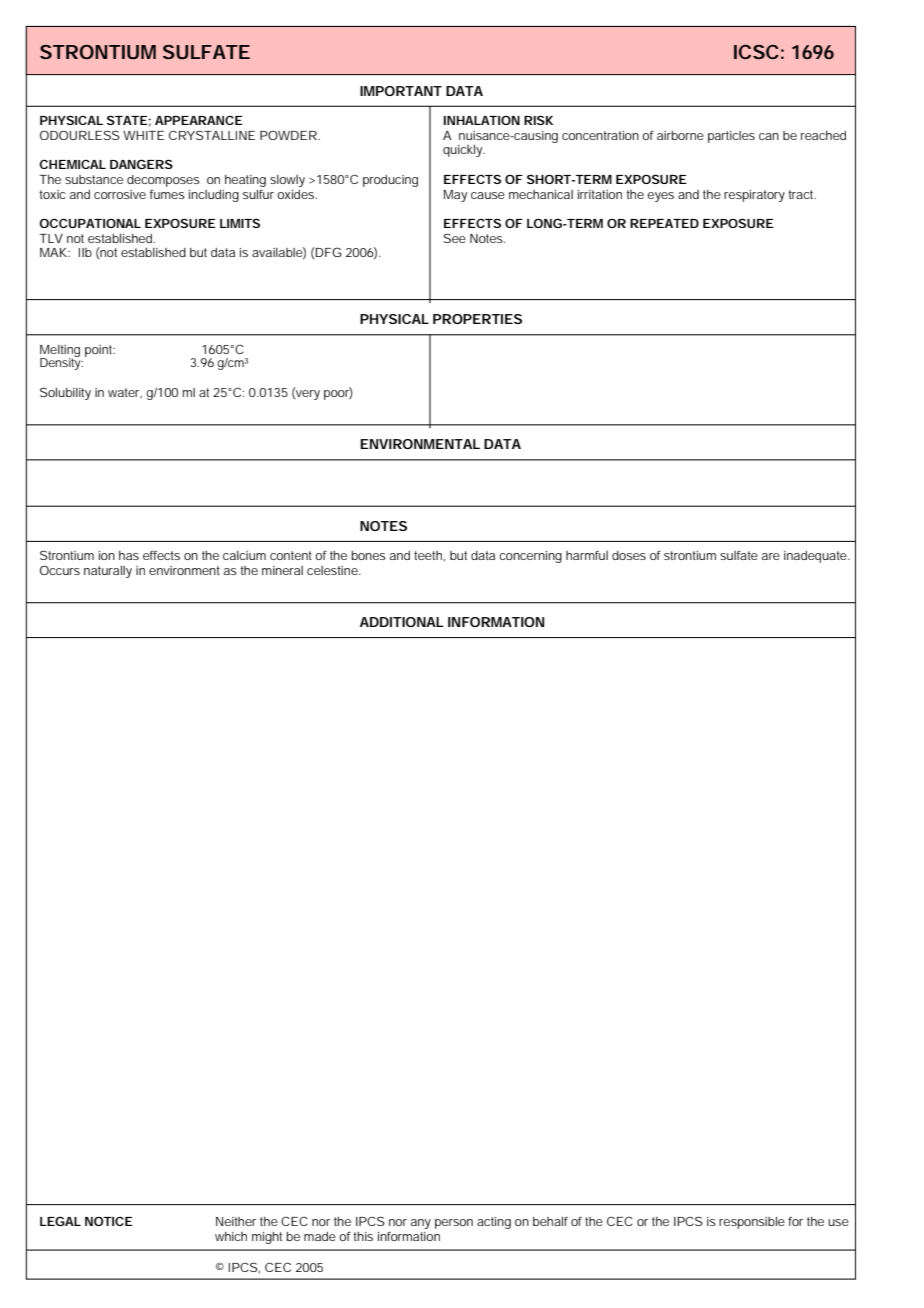 The width and height of the page is (924, 1308). What do you see at coordinates (60, 1221) in the page?
I see `LEGAL` at bounding box center [60, 1221].
